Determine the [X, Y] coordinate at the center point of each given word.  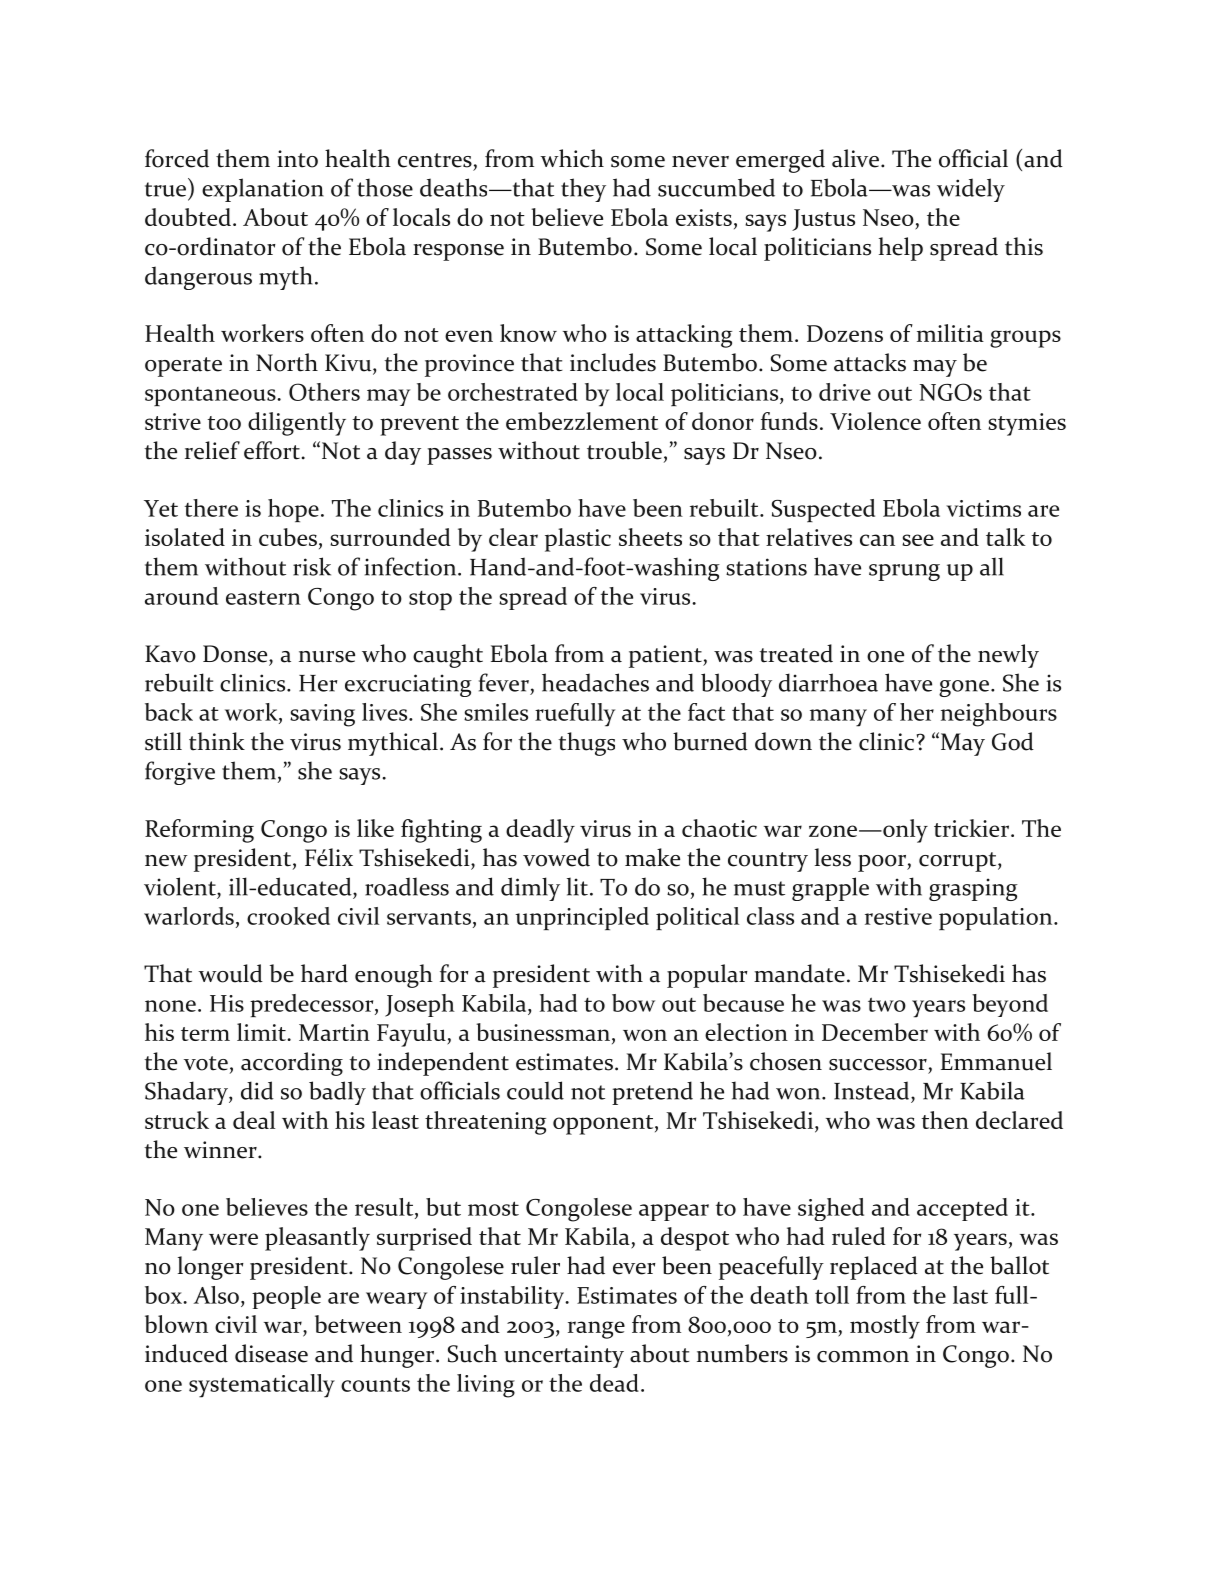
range [596, 1330]
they [583, 190]
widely [971, 190]
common [863, 1357]
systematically [262, 1386]
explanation [263, 190]
